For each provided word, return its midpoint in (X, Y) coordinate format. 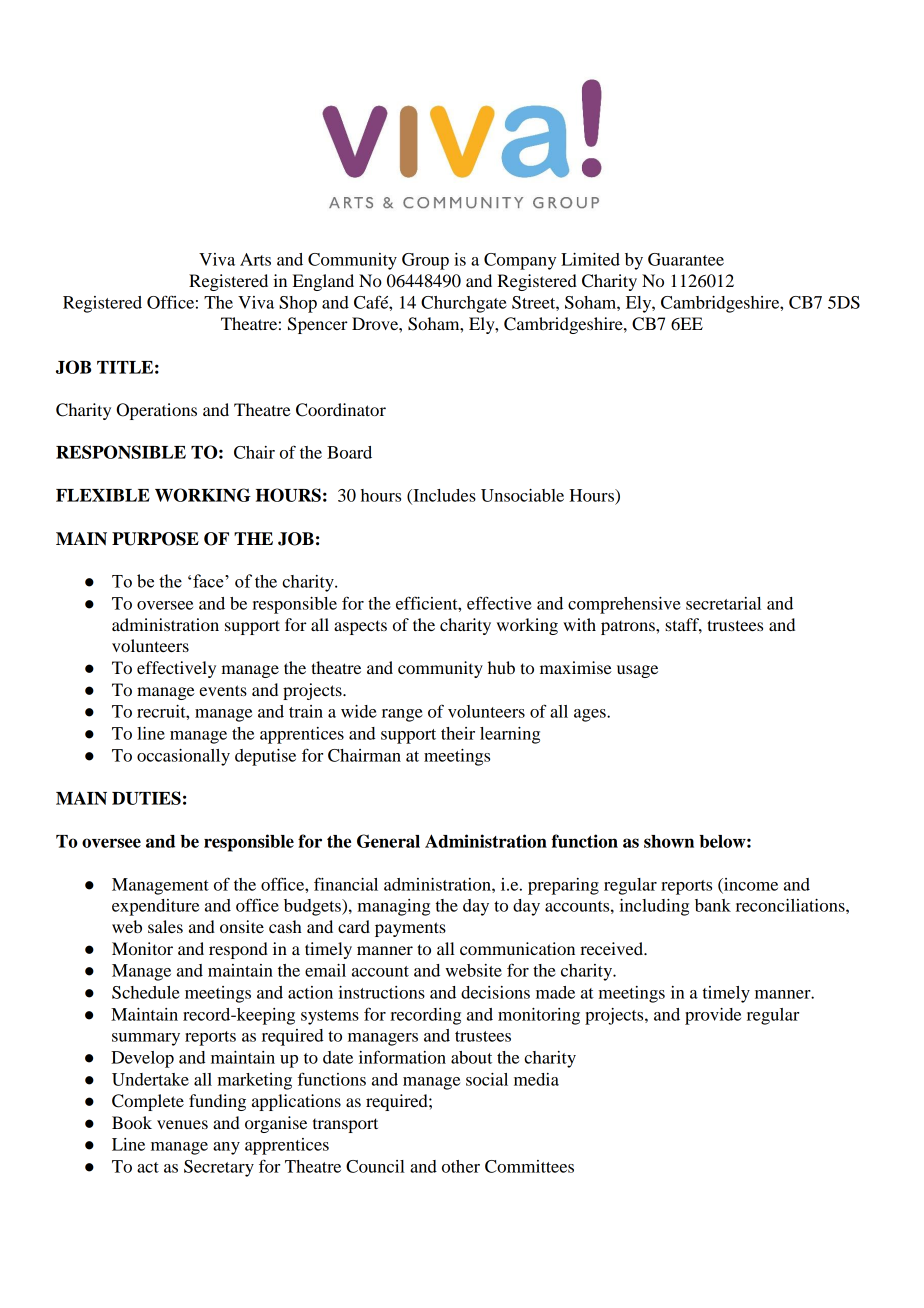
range (402, 715)
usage (637, 671)
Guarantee (686, 259)
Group (425, 261)
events (223, 690)
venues (182, 1124)
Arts (255, 259)
